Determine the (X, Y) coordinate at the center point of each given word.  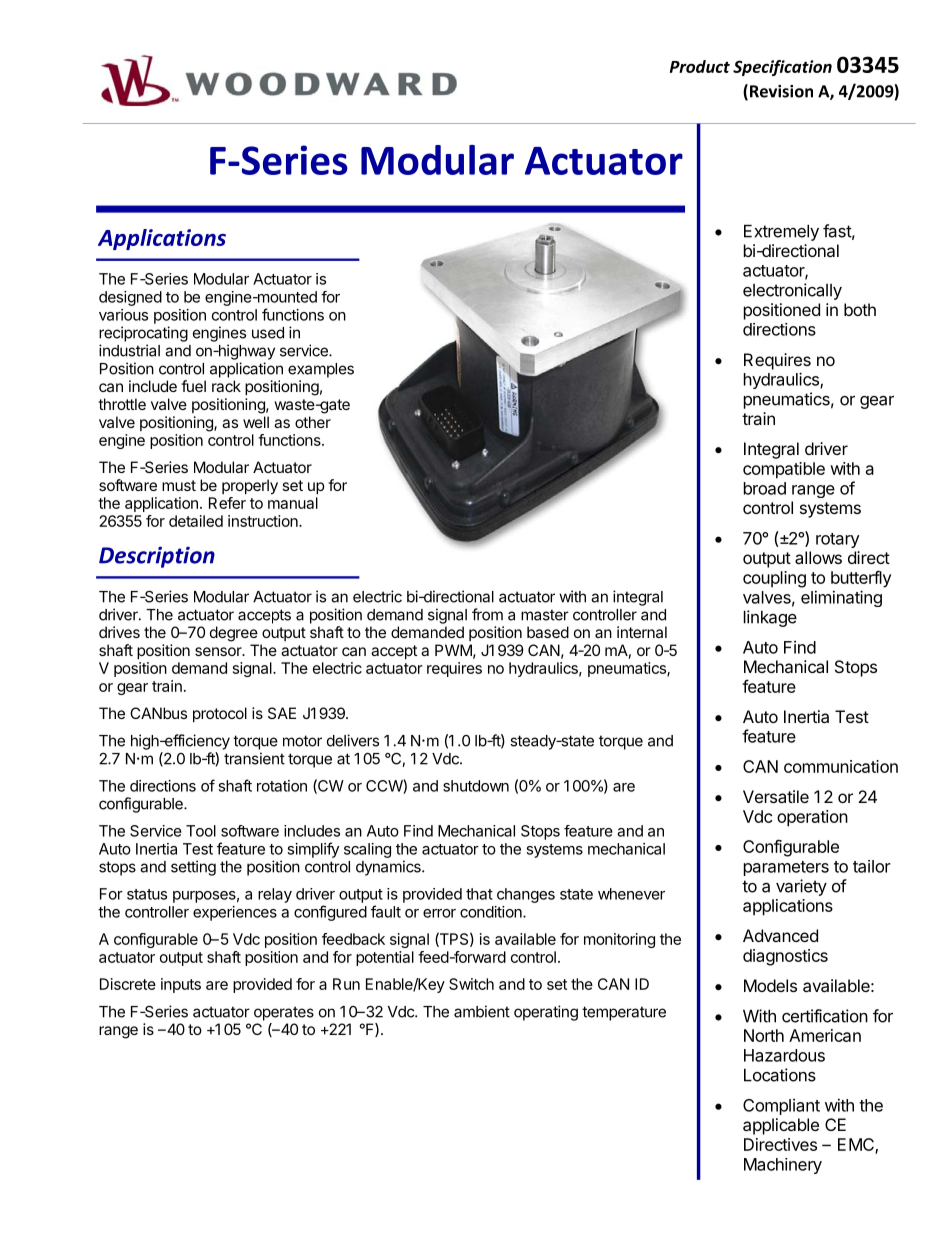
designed (130, 298)
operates (284, 1013)
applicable (781, 1126)
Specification (782, 68)
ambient (482, 1011)
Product (700, 66)
